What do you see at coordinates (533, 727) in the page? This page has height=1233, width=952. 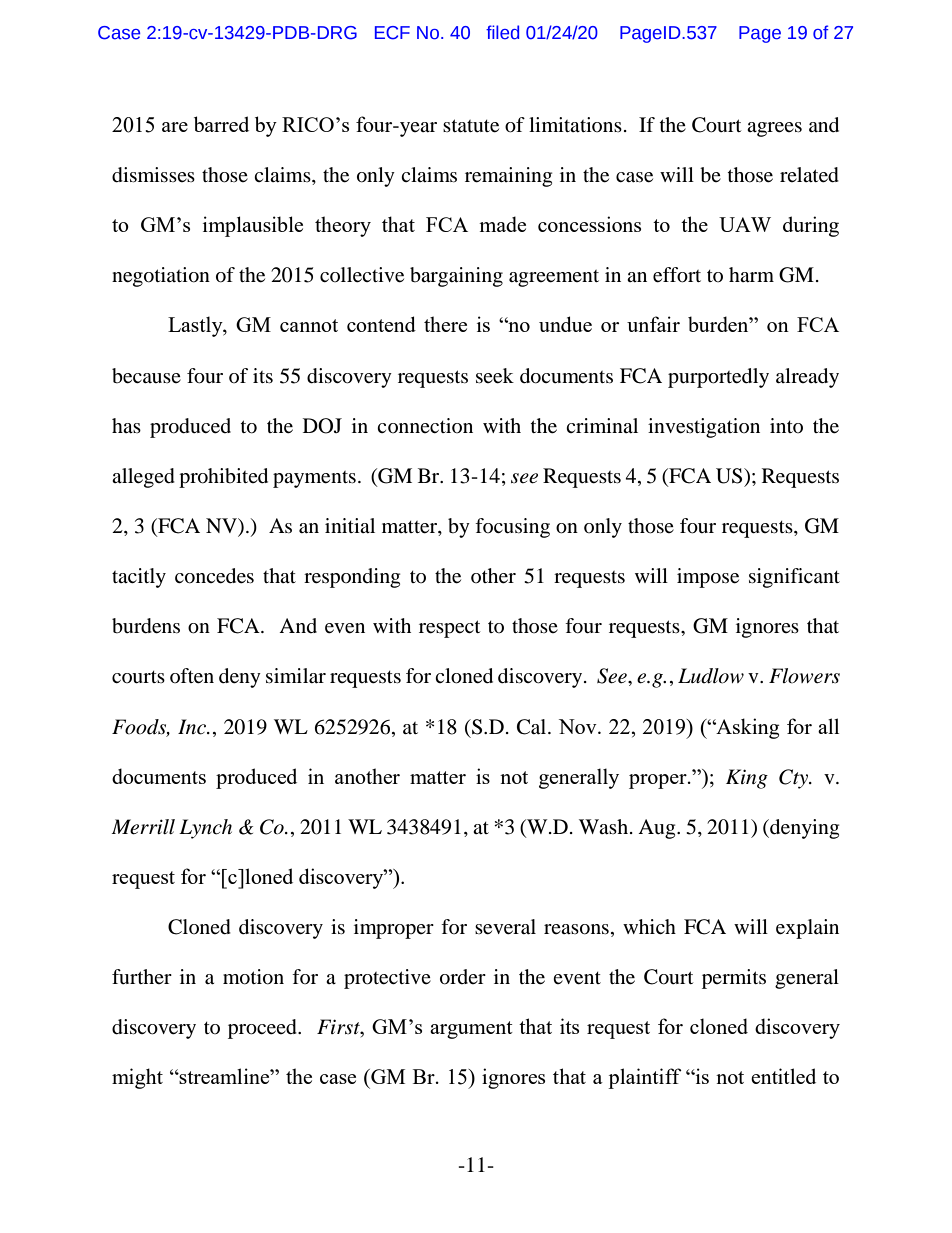 I see `Cal` at bounding box center [533, 727].
